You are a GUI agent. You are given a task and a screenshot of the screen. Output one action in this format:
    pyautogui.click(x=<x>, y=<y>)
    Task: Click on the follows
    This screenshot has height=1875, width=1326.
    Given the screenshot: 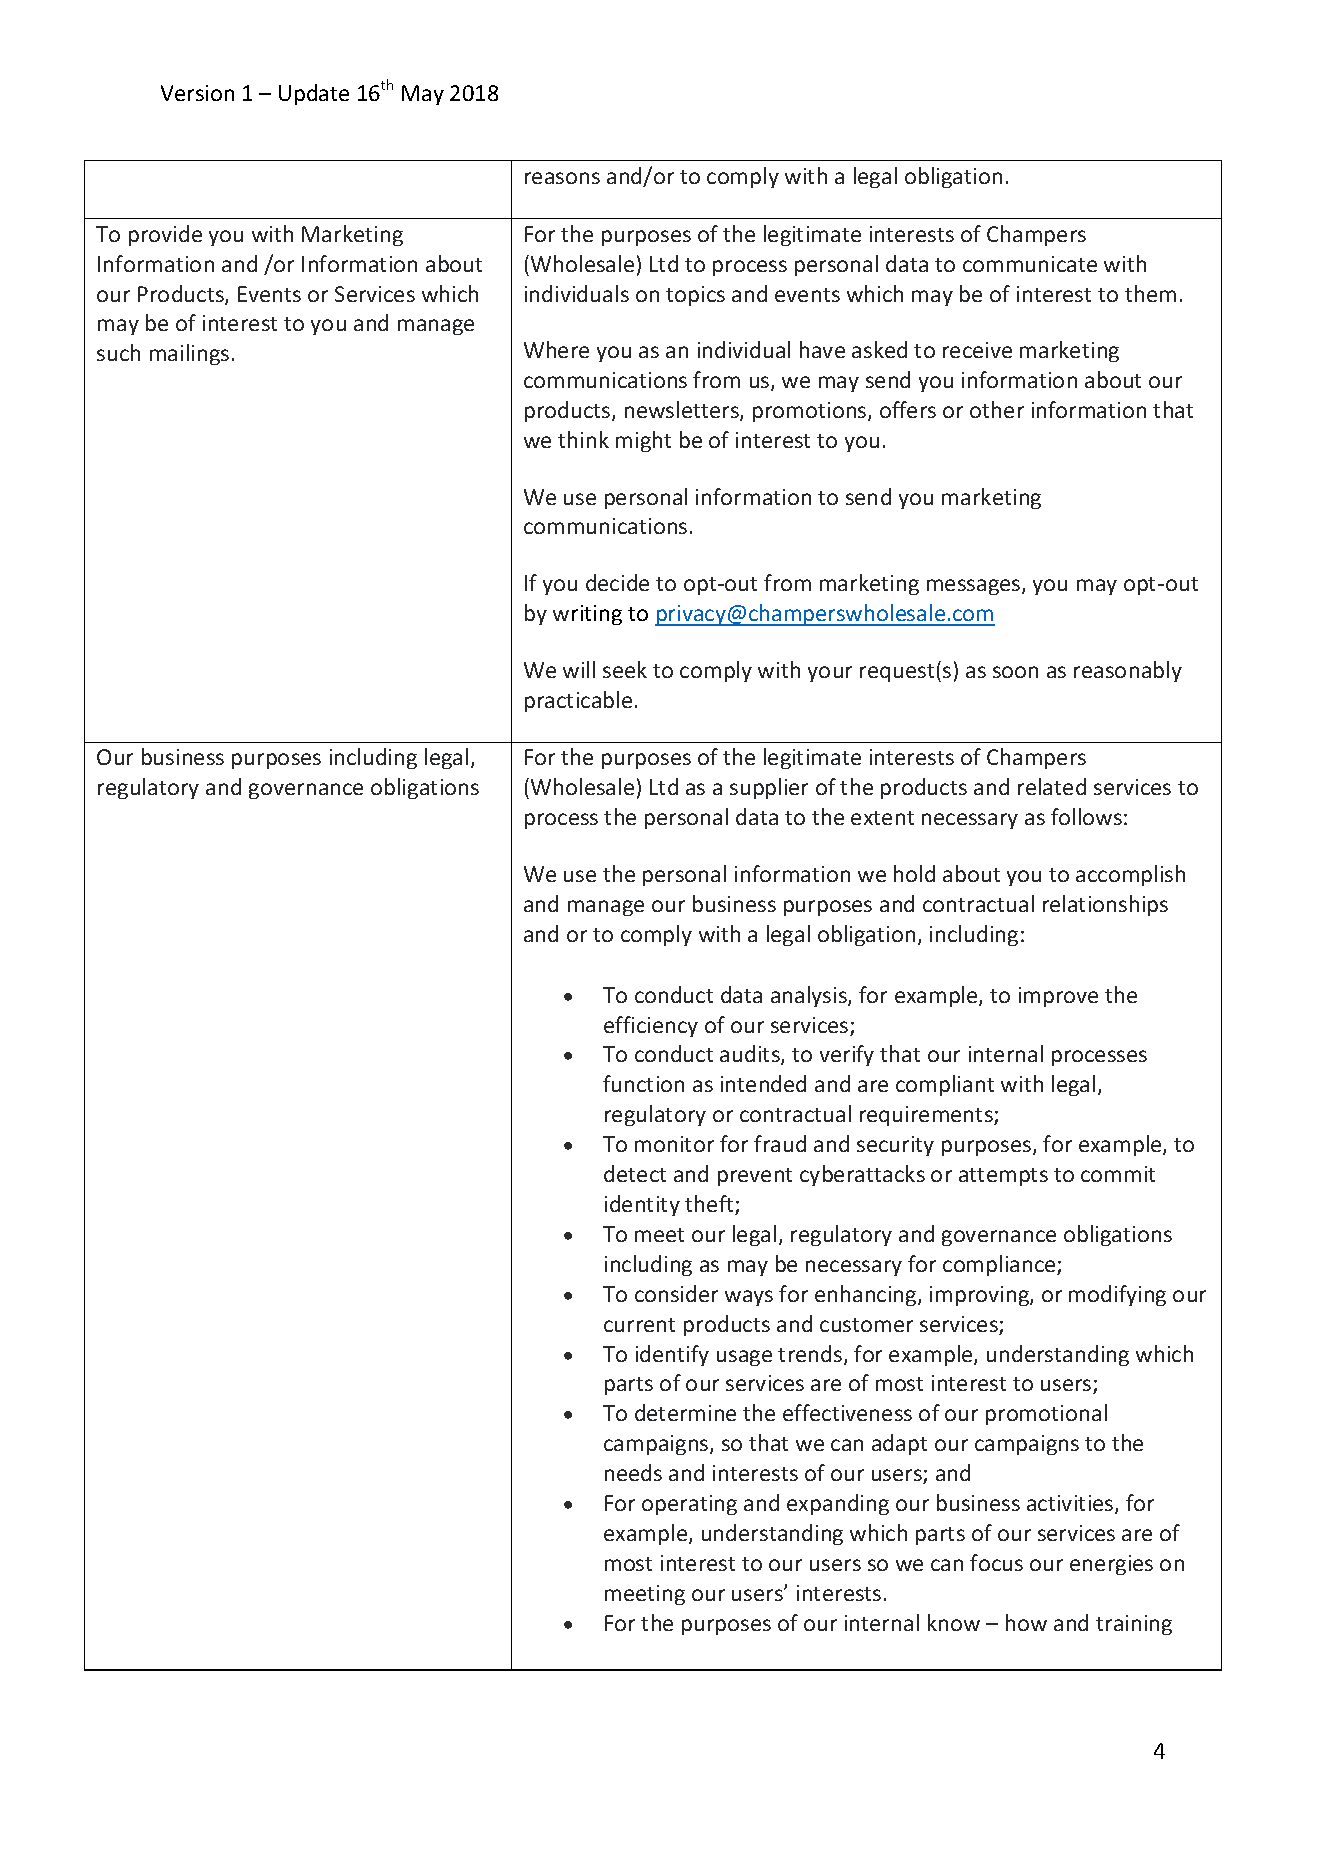 What is the action you would take?
    pyautogui.click(x=1086, y=816)
